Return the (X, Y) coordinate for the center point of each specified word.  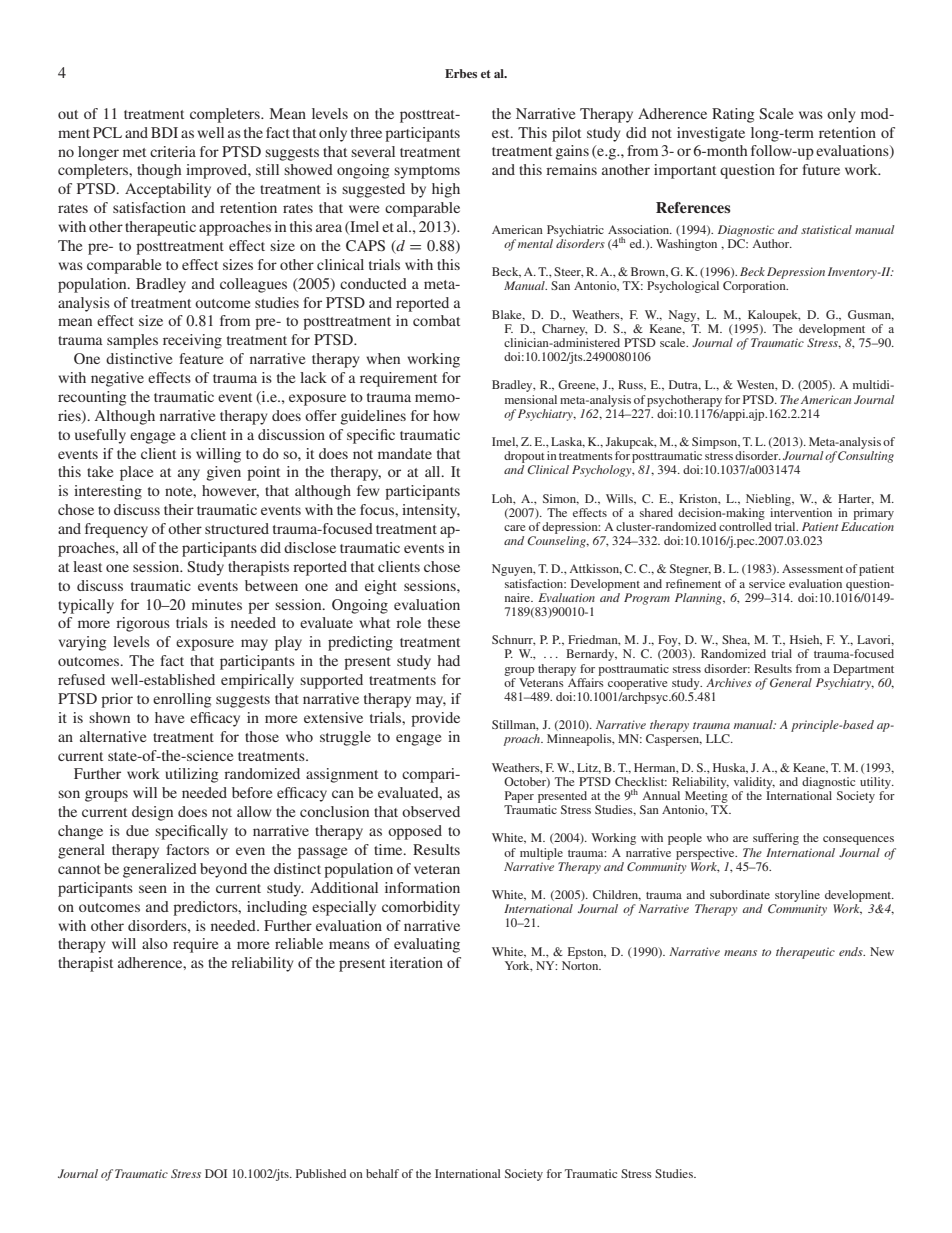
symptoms (427, 172)
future (821, 169)
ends (852, 951)
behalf (382, 1173)
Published (321, 1173)
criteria (173, 151)
